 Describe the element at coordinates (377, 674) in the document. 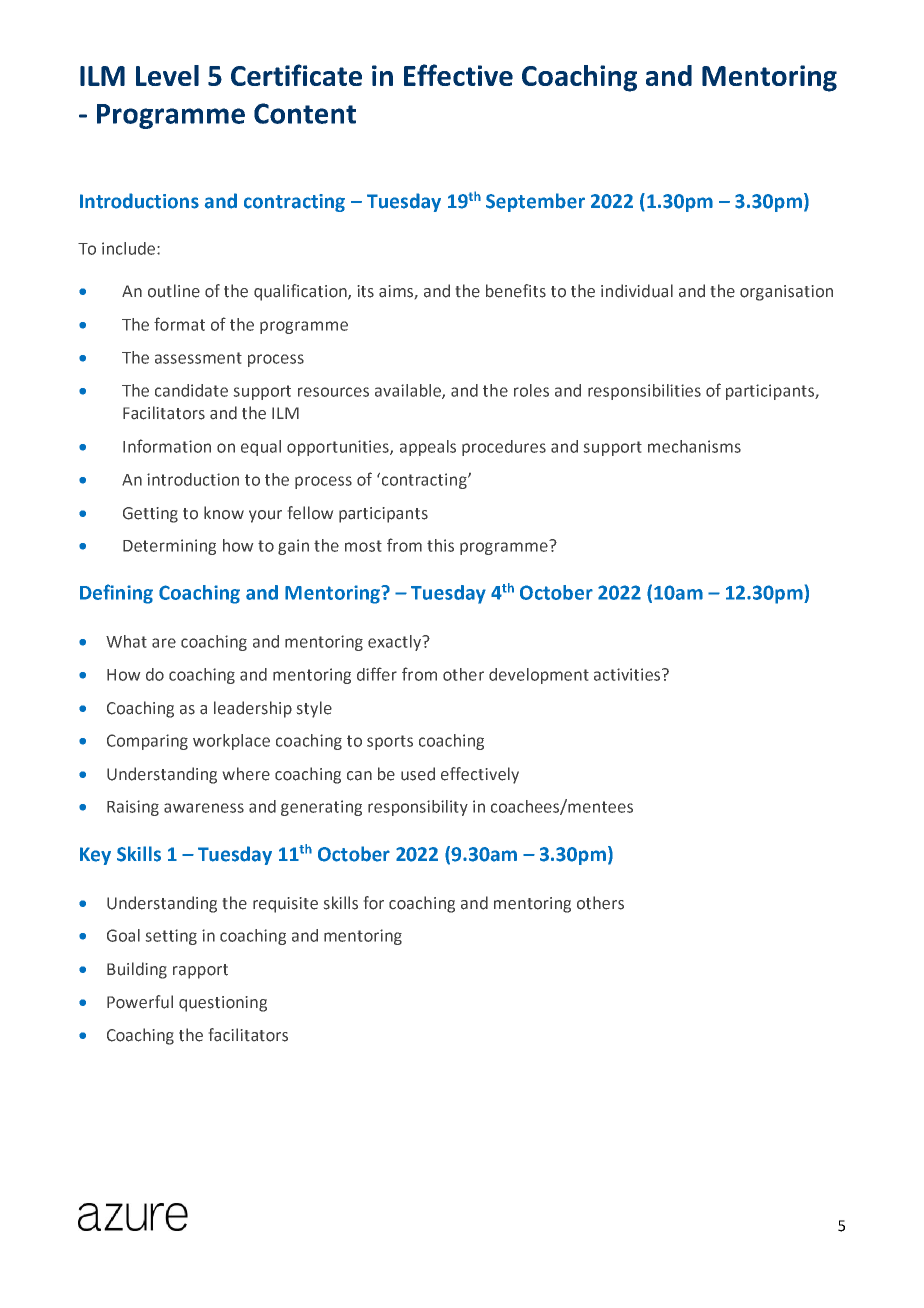

I see `differ` at that location.
